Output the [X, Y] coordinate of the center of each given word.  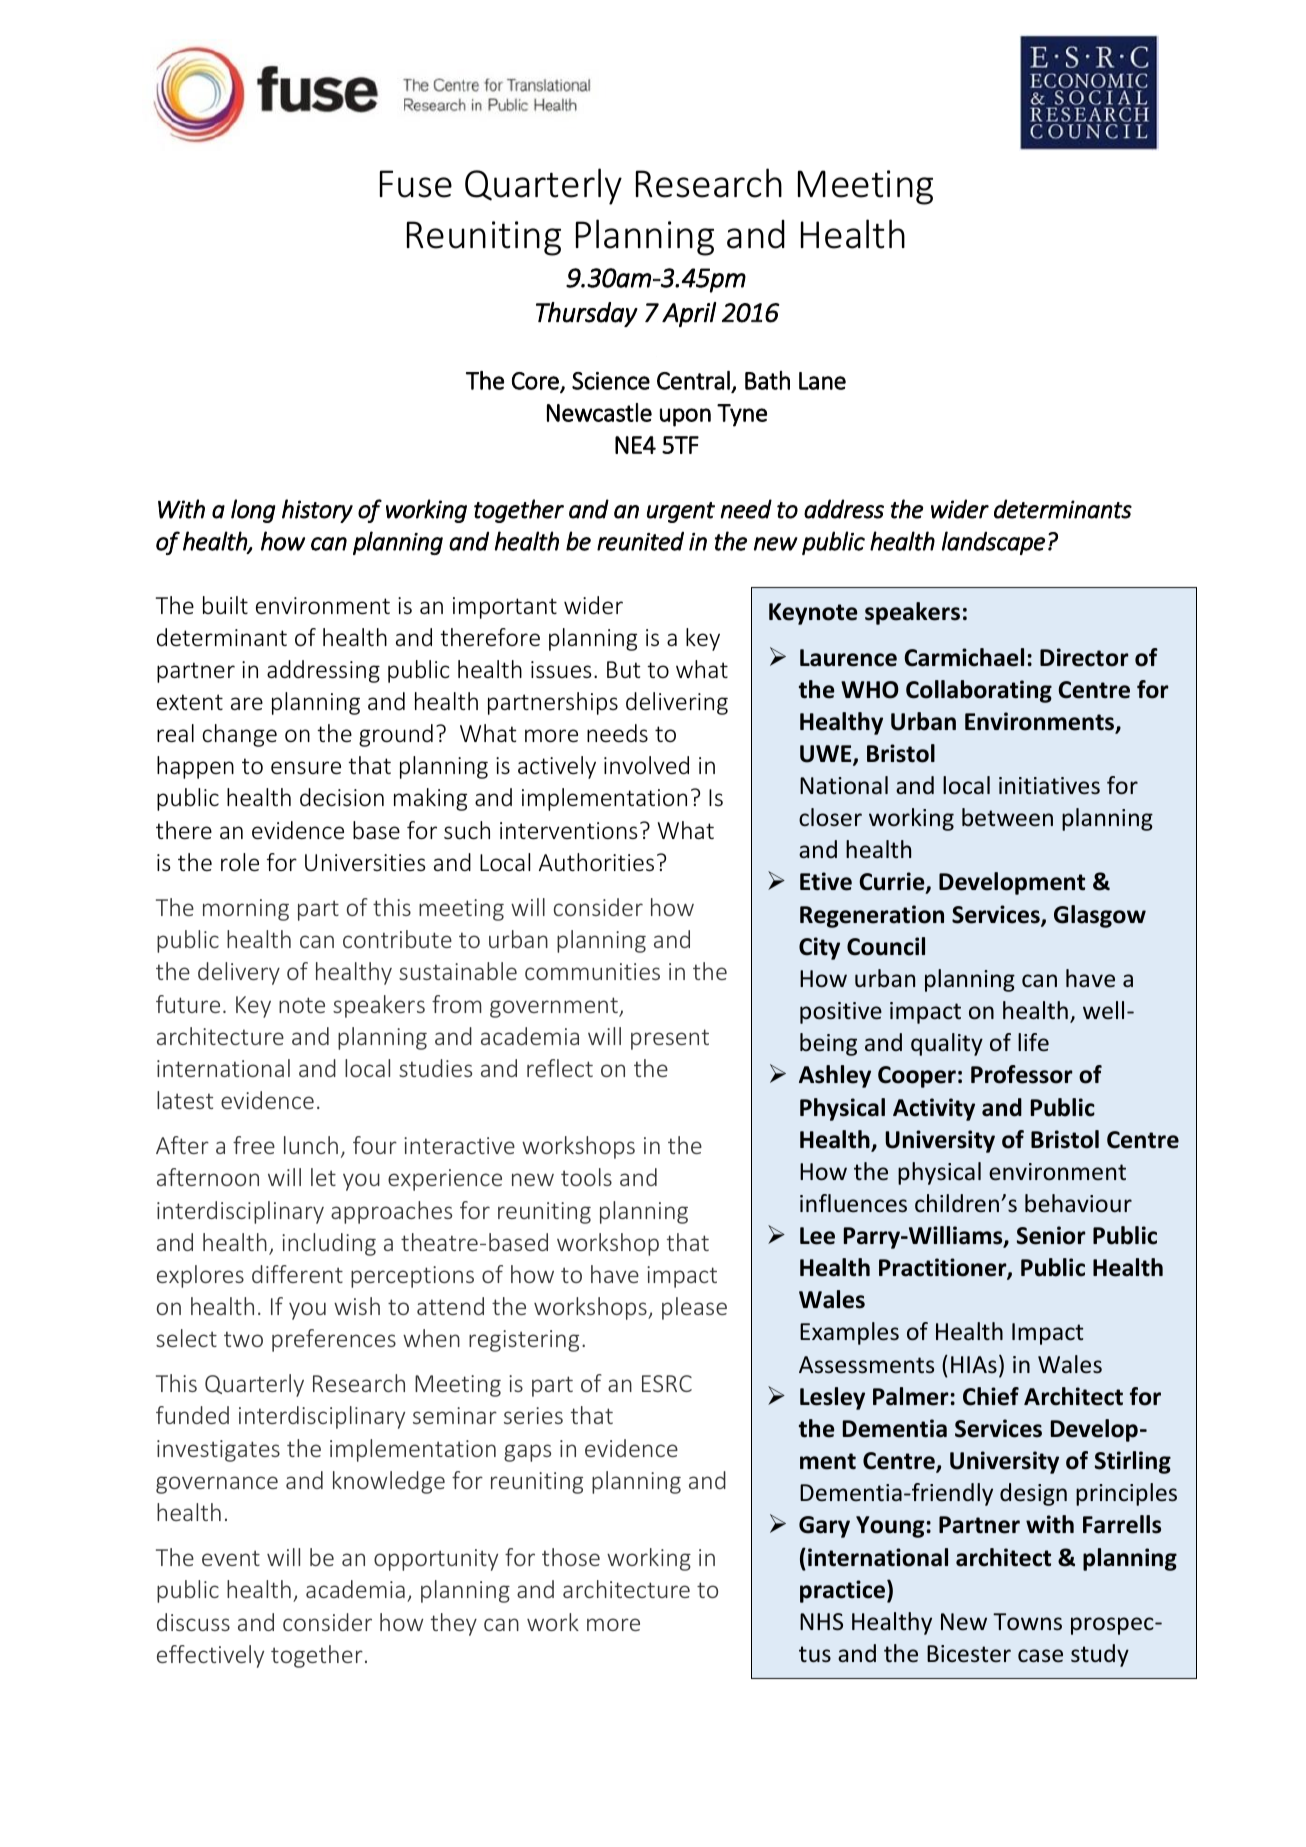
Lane [822, 381]
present [670, 1039]
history [317, 511]
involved [646, 765]
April [689, 314]
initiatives [1049, 786]
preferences [334, 1340]
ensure [306, 768]
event [231, 1558]
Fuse [416, 184]
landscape [993, 543]
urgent [681, 512]
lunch [311, 1145]
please [694, 1308]
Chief [991, 1396]
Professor [1022, 1074]
